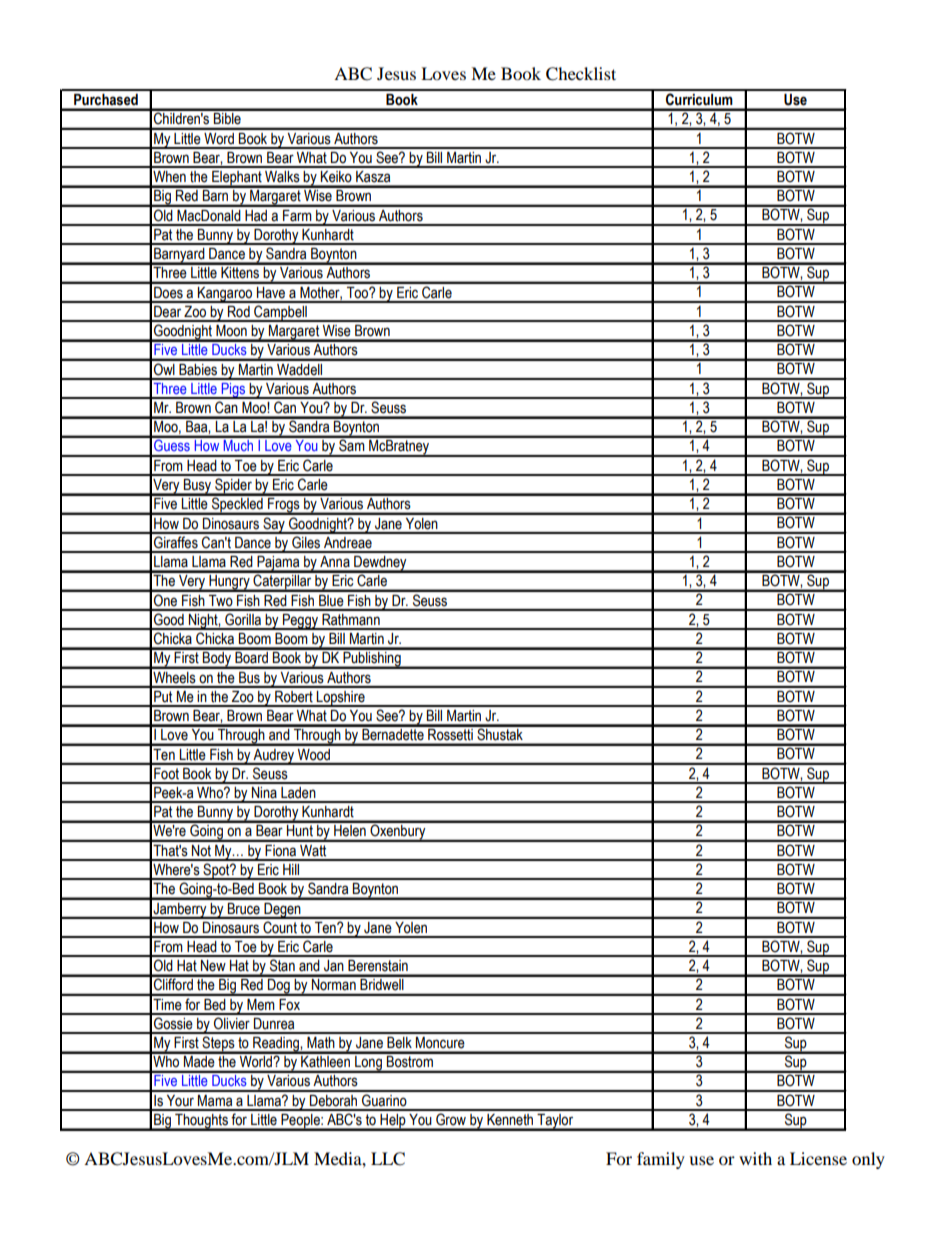  What do you see at coordinates (868, 1160) in the image?
I see `only` at bounding box center [868, 1160].
